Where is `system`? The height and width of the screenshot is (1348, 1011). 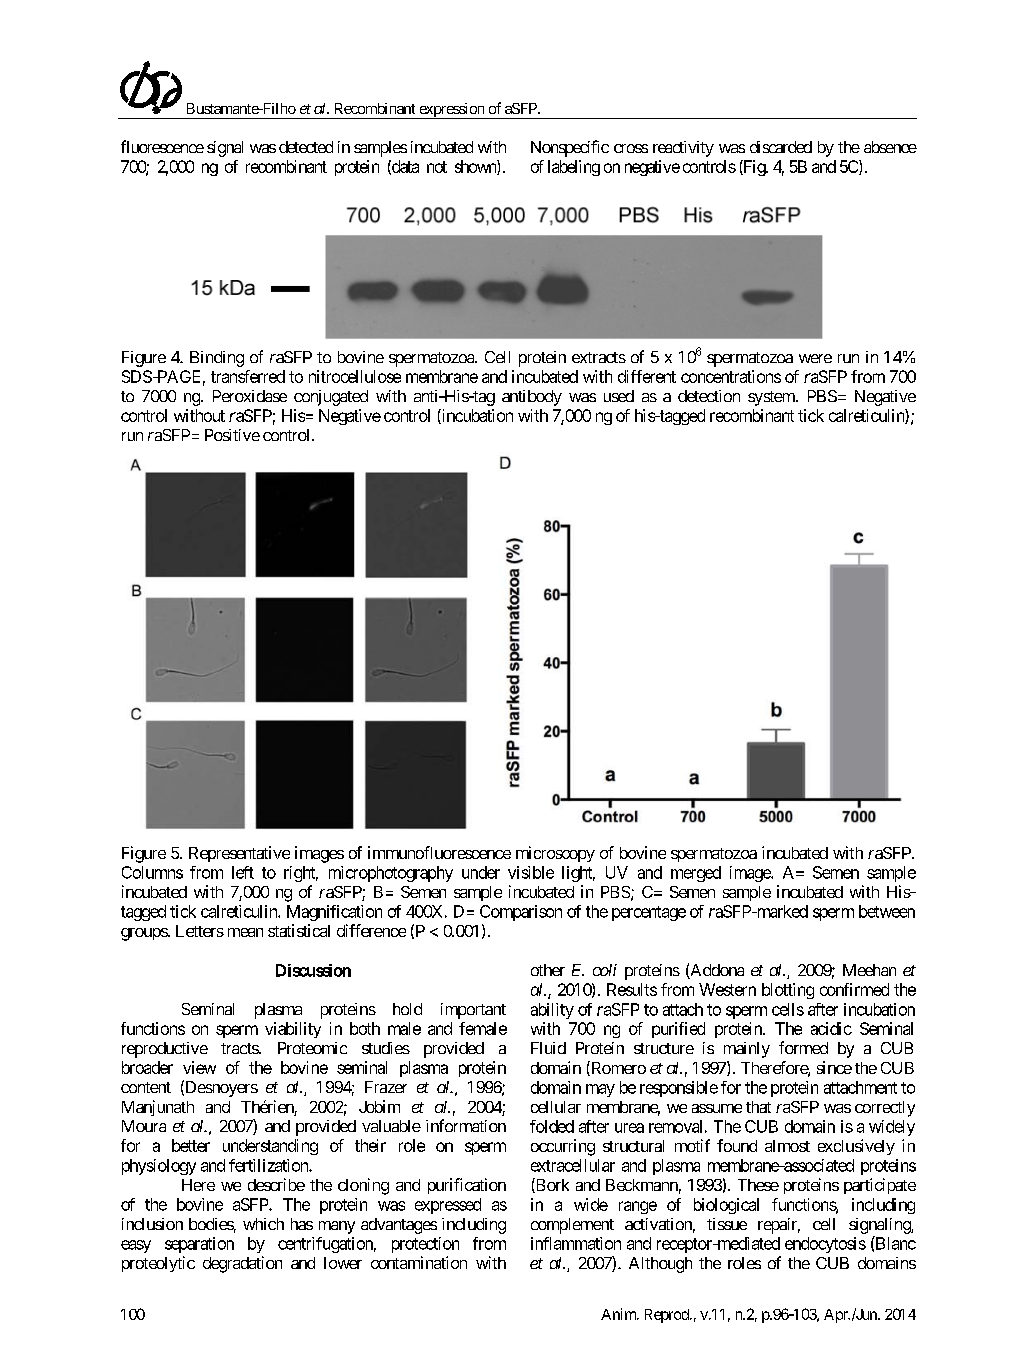
system is located at coordinates (772, 398).
